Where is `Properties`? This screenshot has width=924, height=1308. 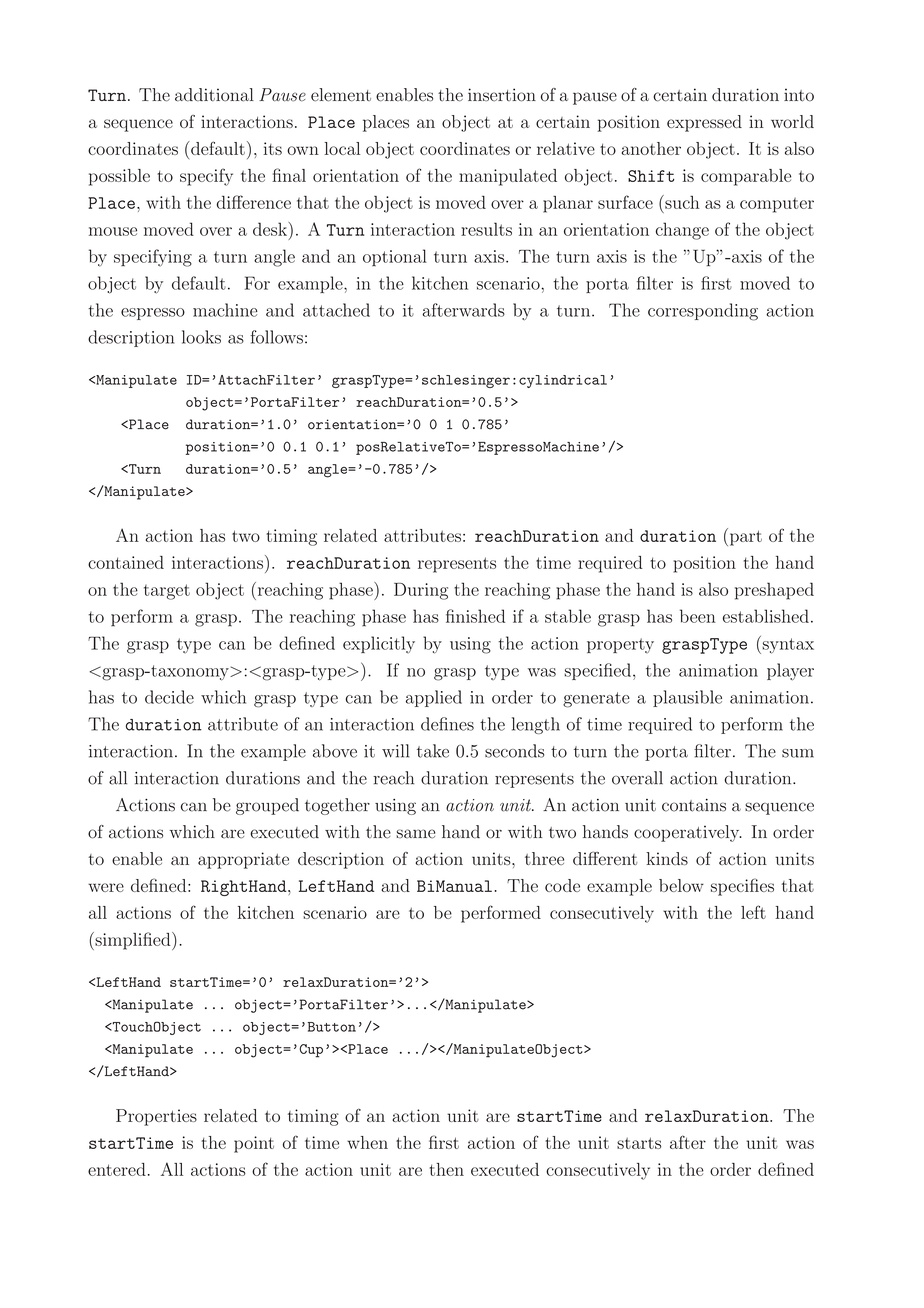 Properties is located at coordinates (156, 1117).
